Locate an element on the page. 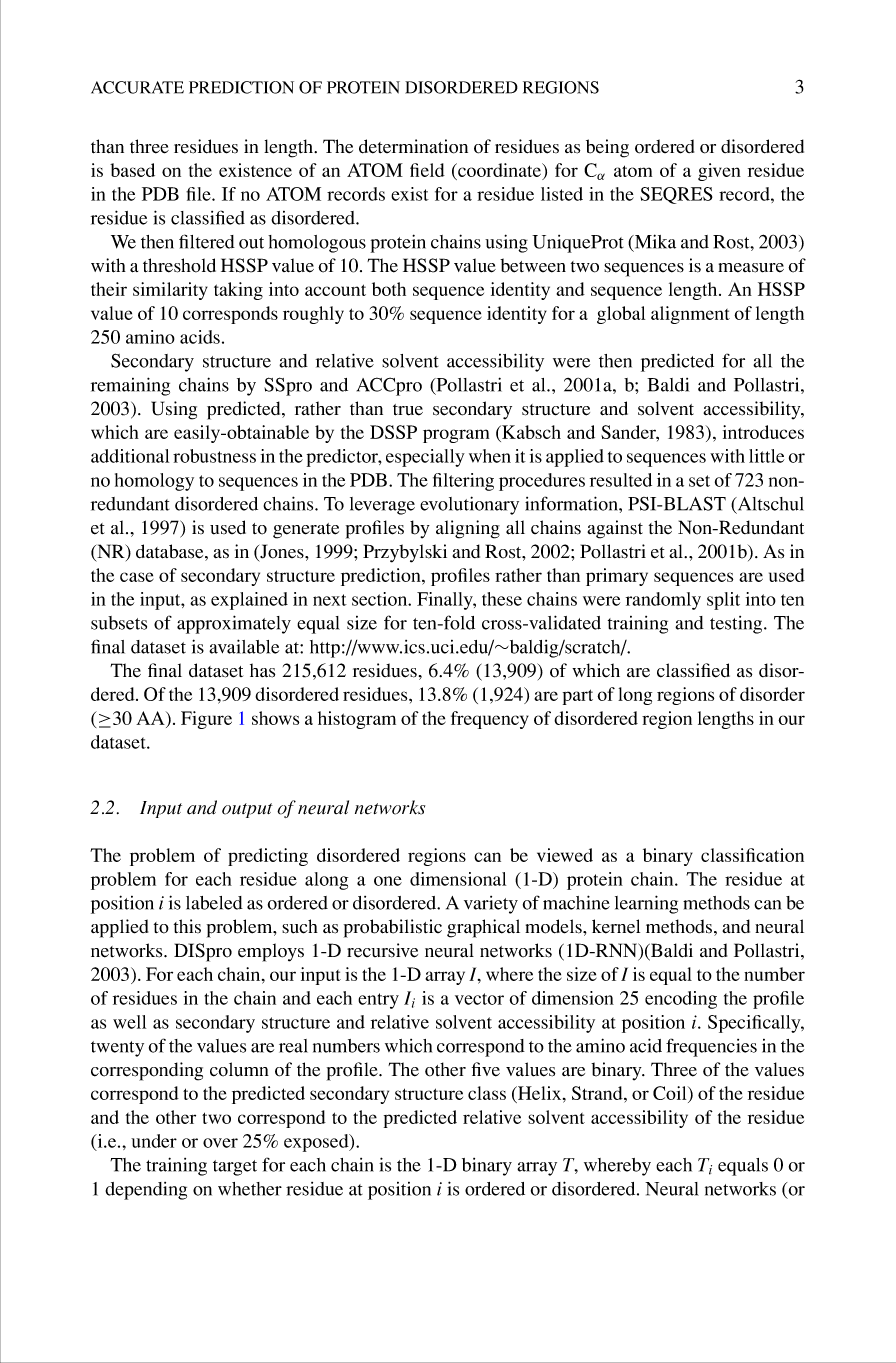 The height and width of the page is (1363, 896). these is located at coordinates (502, 599).
